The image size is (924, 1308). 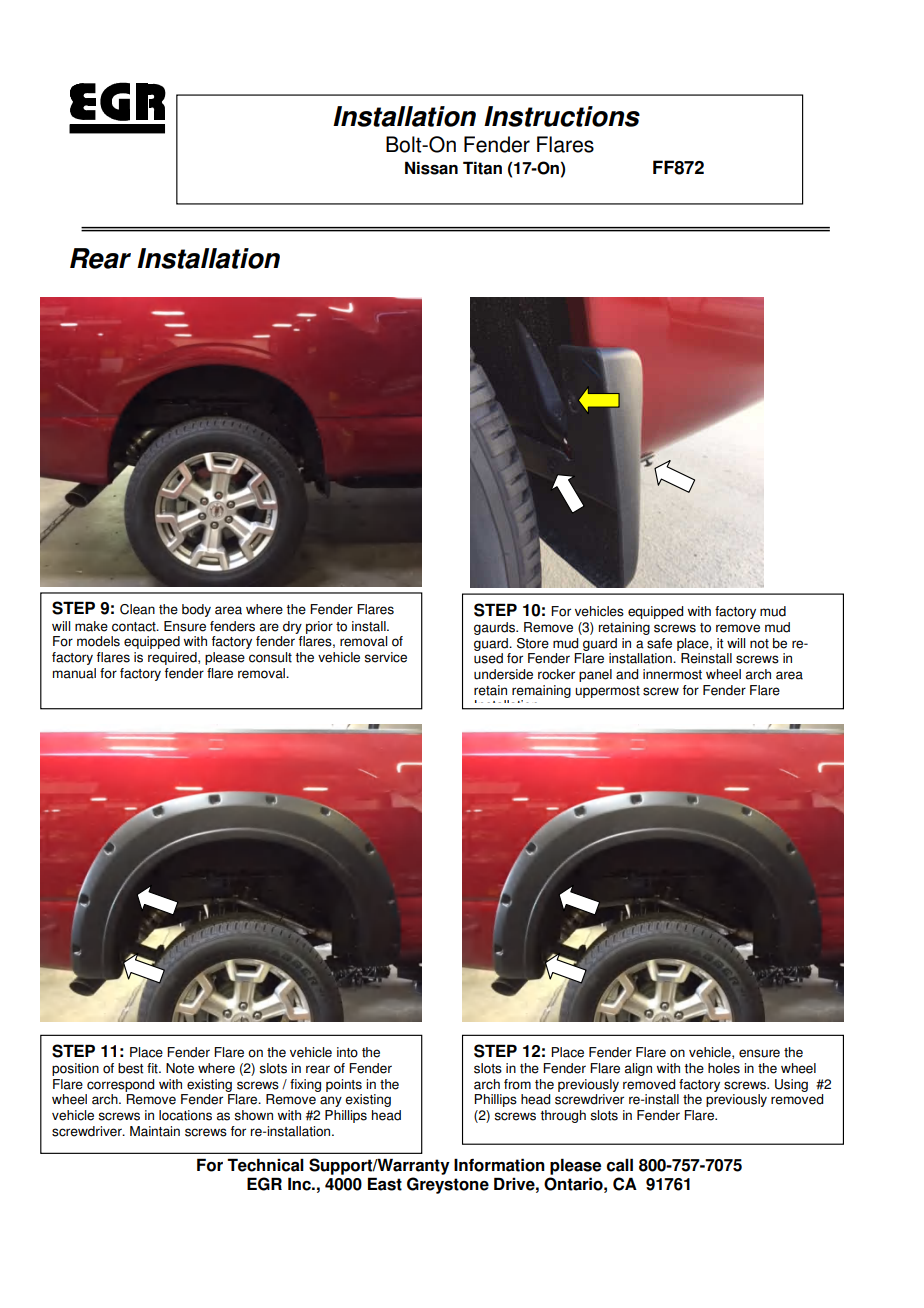 I want to click on Nissan, so click(x=431, y=168).
